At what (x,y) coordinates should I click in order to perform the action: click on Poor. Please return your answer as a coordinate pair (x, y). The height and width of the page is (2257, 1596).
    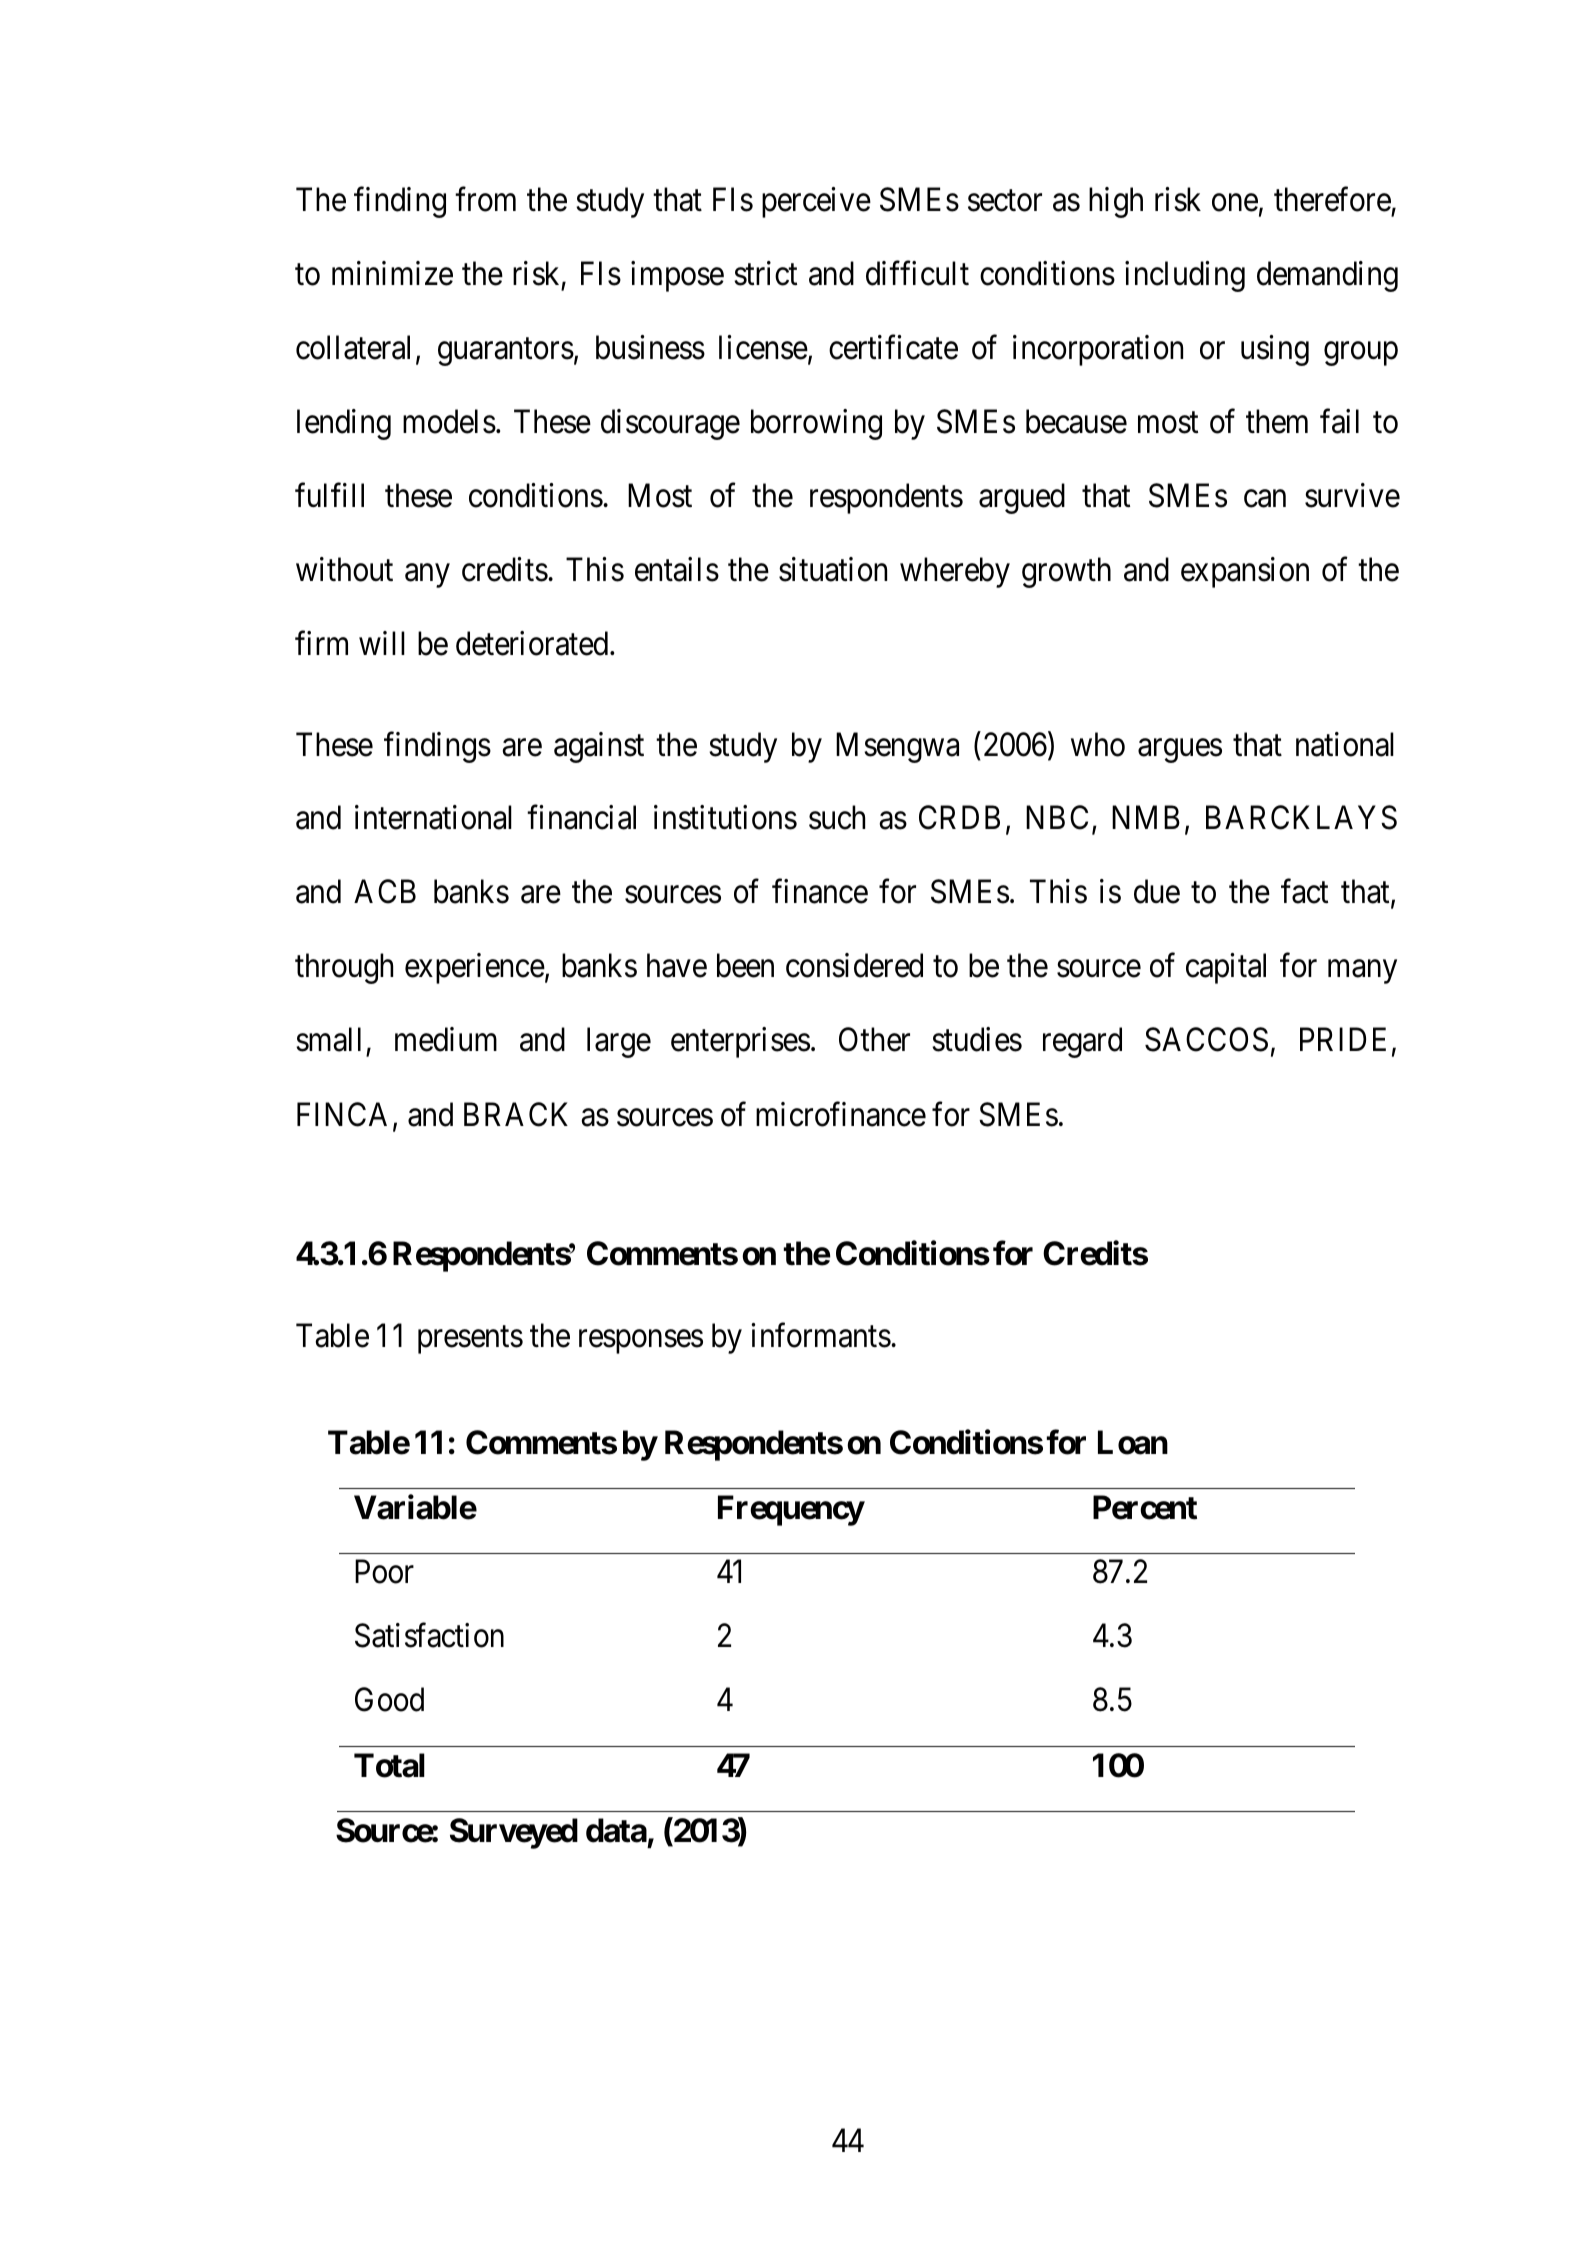
    Looking at the image, I should click on (384, 1572).
